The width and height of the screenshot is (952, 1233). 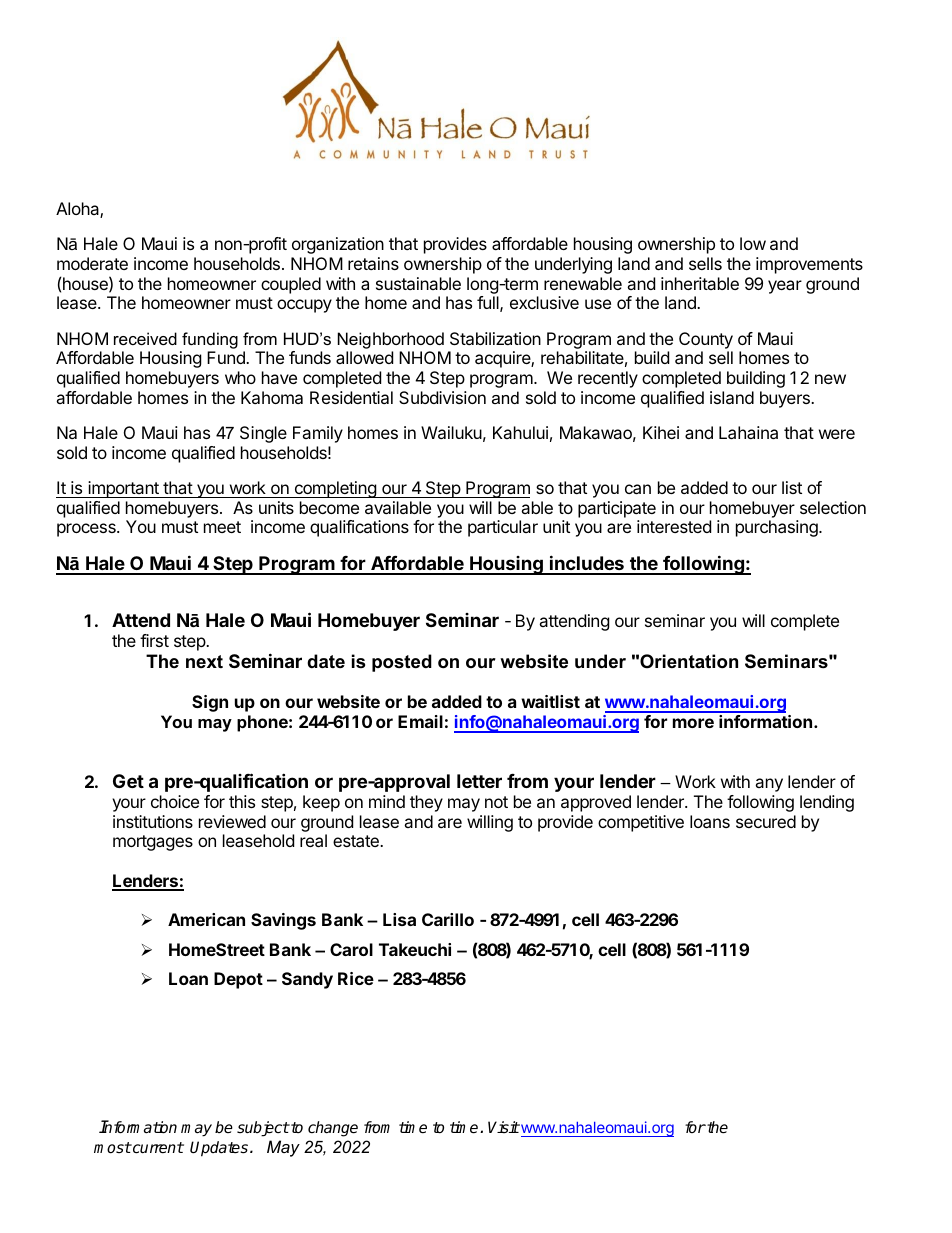 What do you see at coordinates (479, 781) in the screenshot?
I see `letter` at bounding box center [479, 781].
